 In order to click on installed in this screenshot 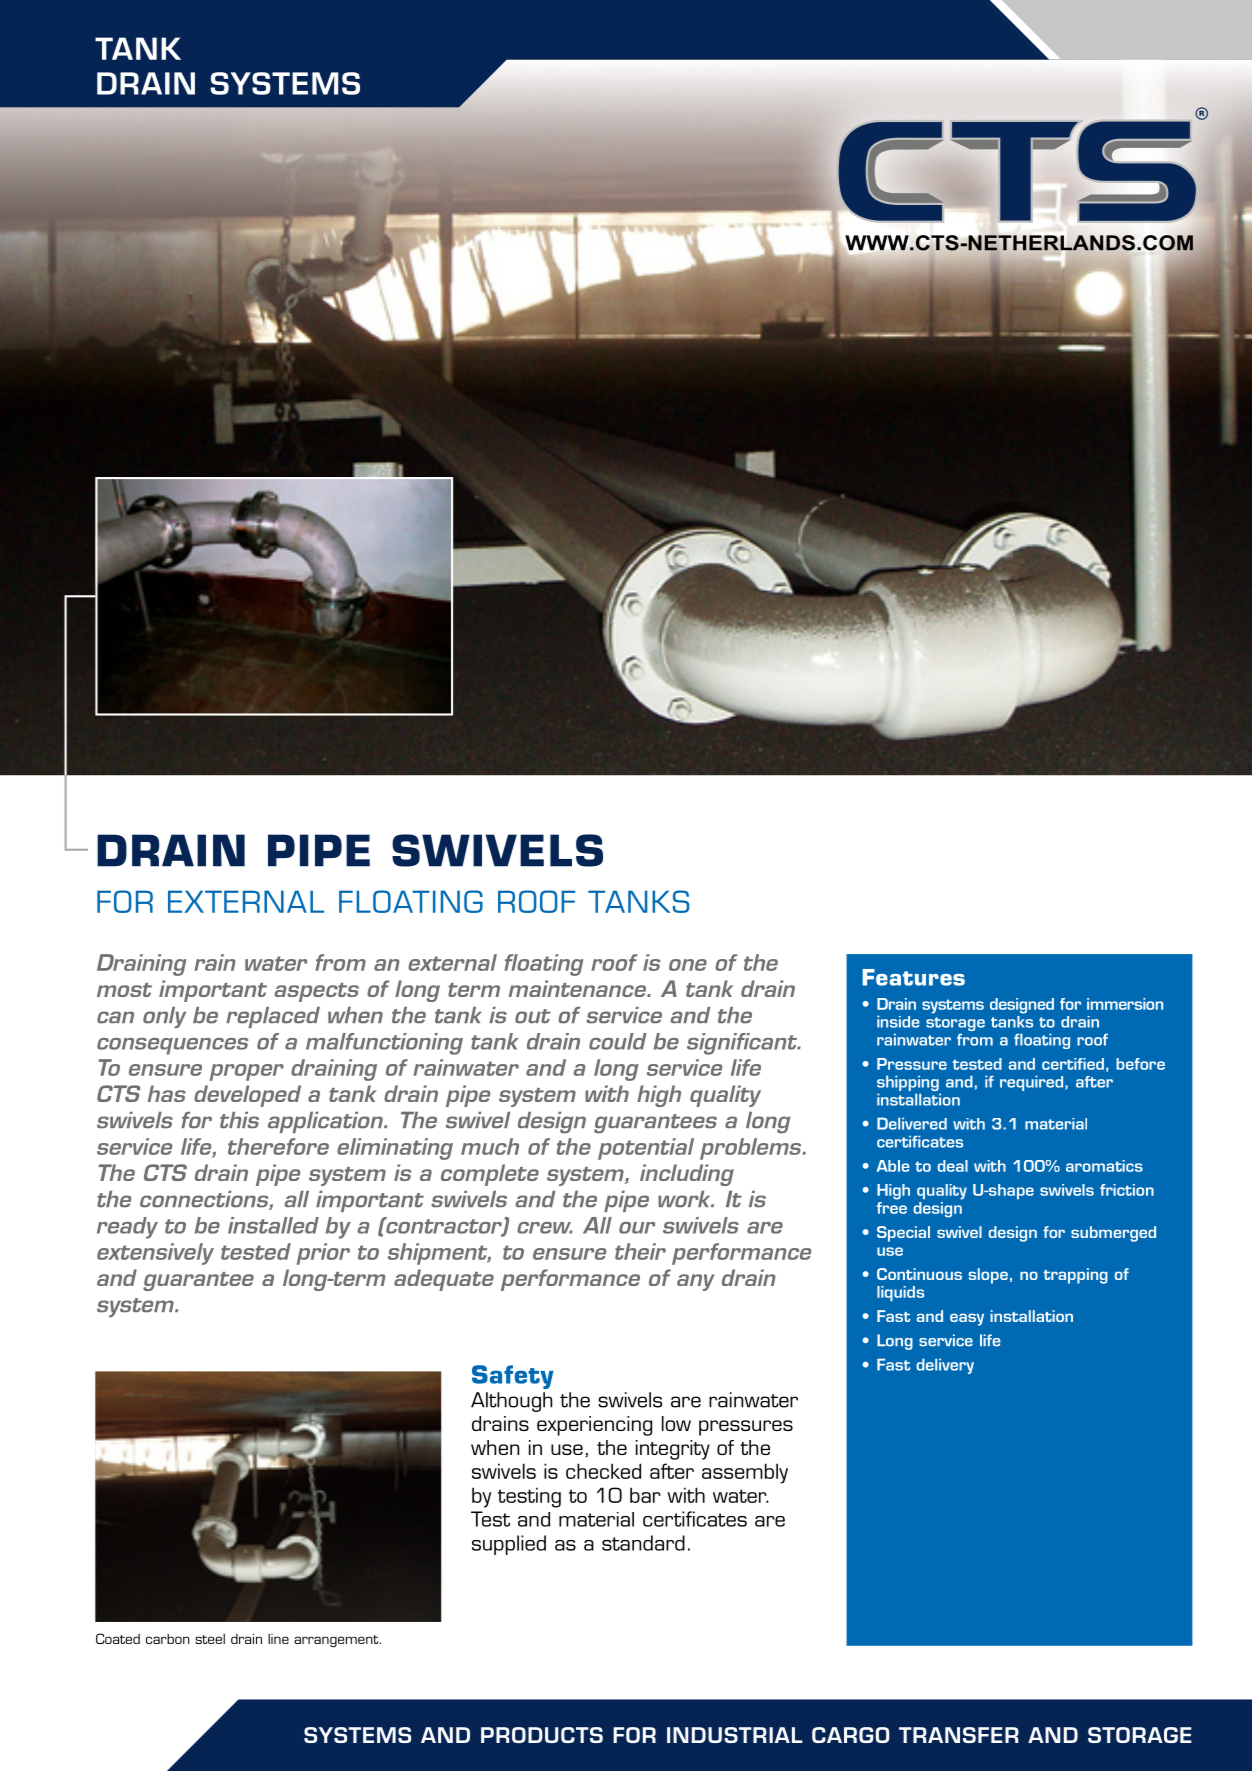, I will do `click(273, 1225)`.
